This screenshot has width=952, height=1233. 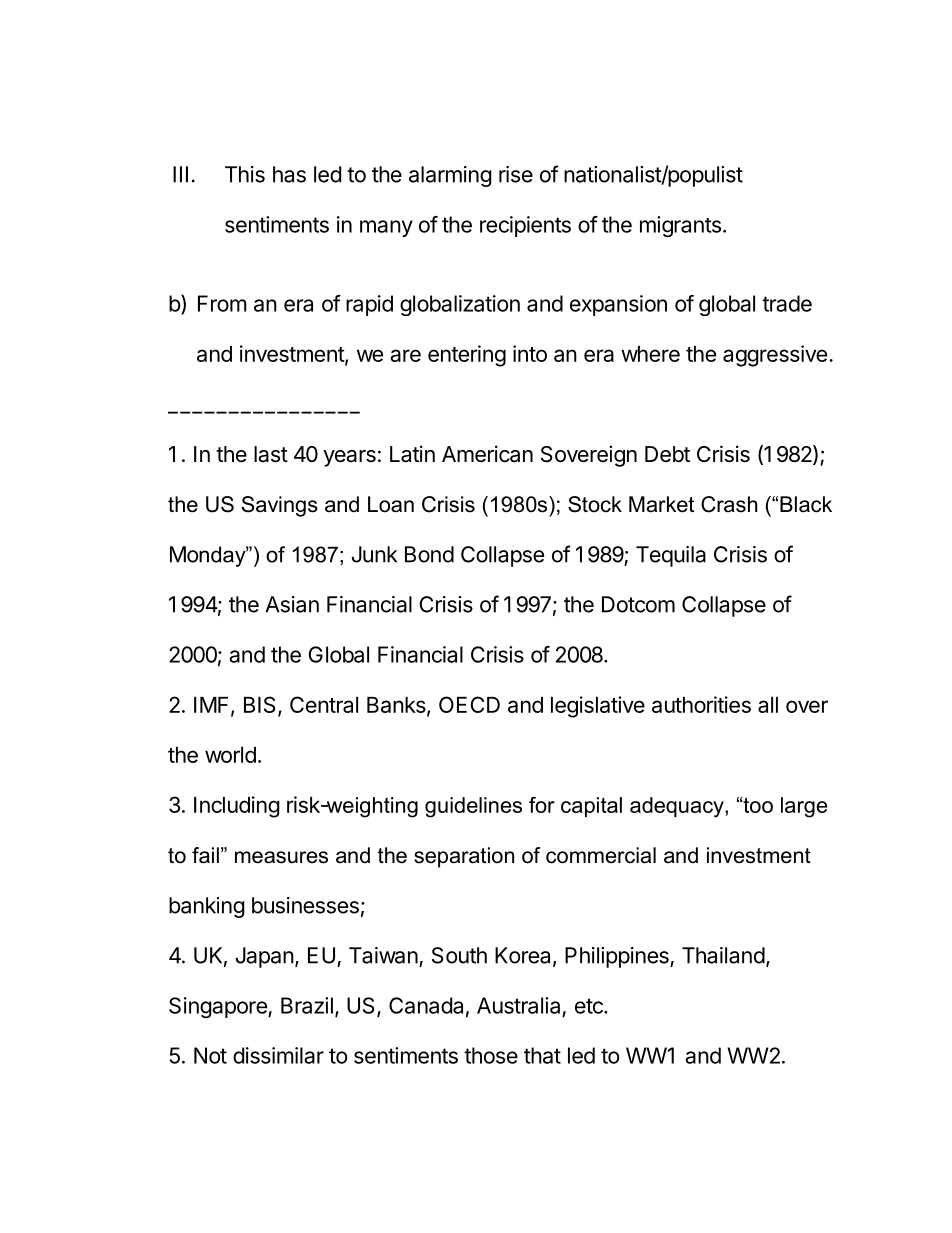 What do you see at coordinates (473, 807) in the screenshot?
I see `guidelines` at bounding box center [473, 807].
